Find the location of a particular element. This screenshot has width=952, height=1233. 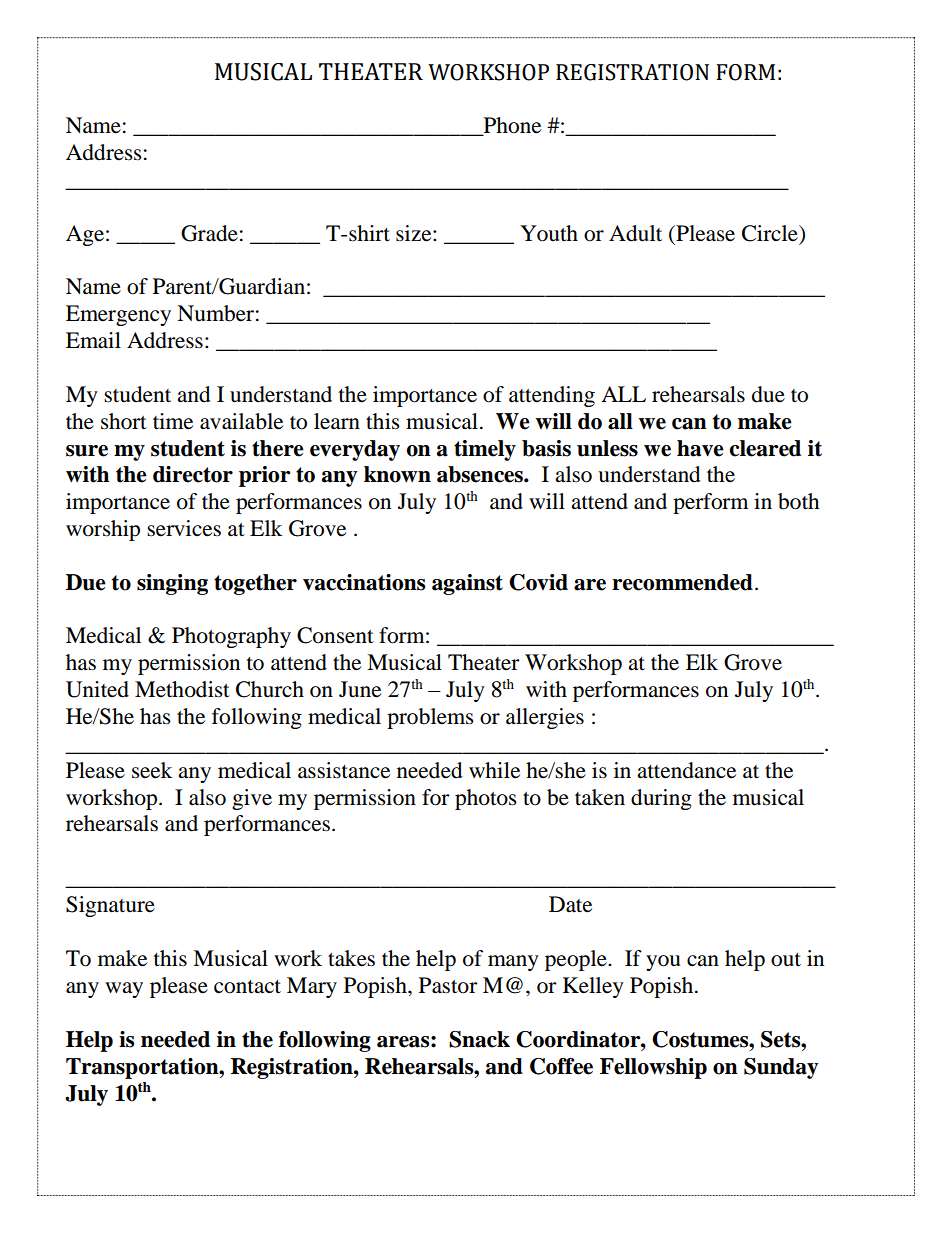

Photography is located at coordinates (231, 637).
